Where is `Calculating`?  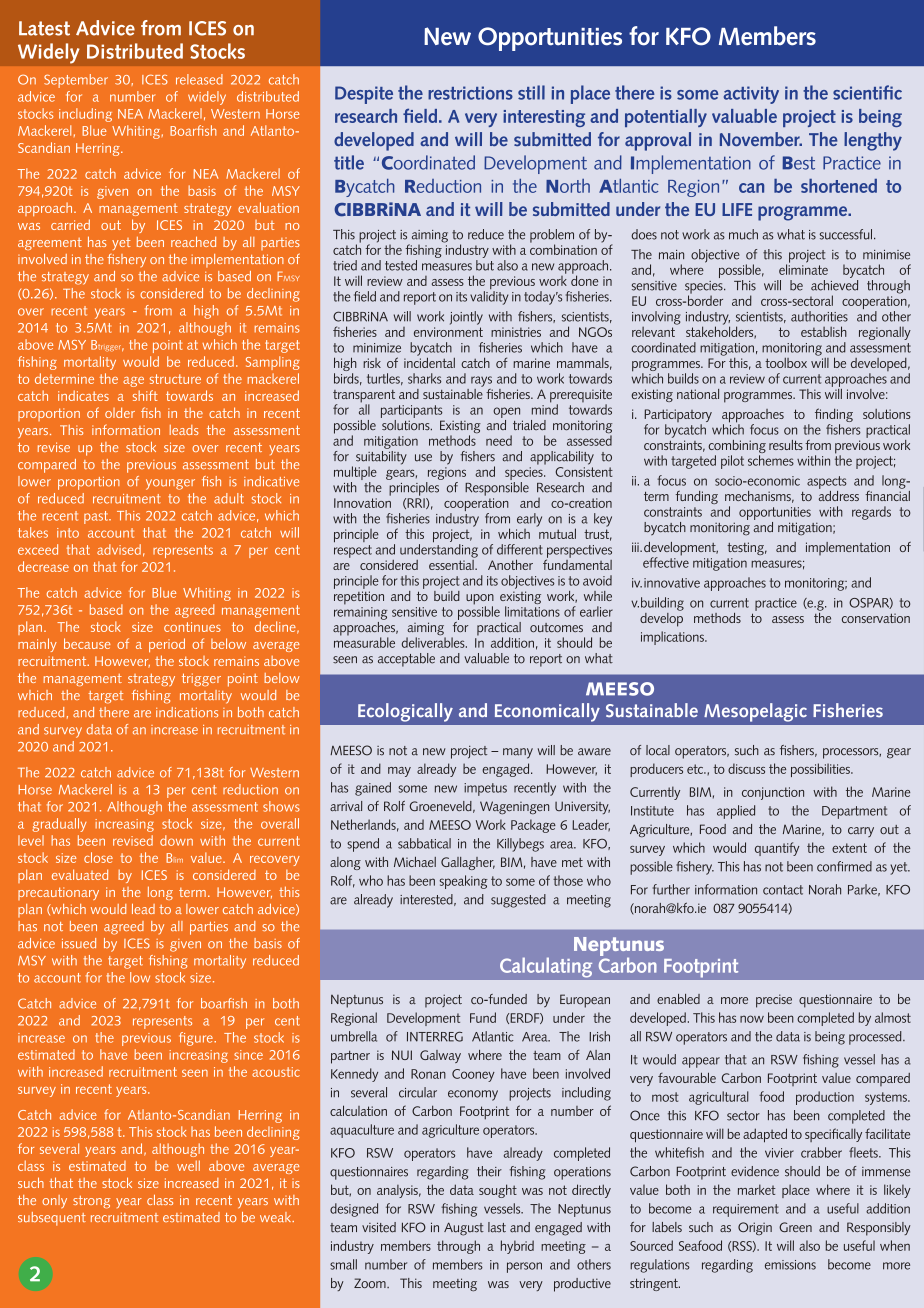 Calculating is located at coordinates (546, 967).
